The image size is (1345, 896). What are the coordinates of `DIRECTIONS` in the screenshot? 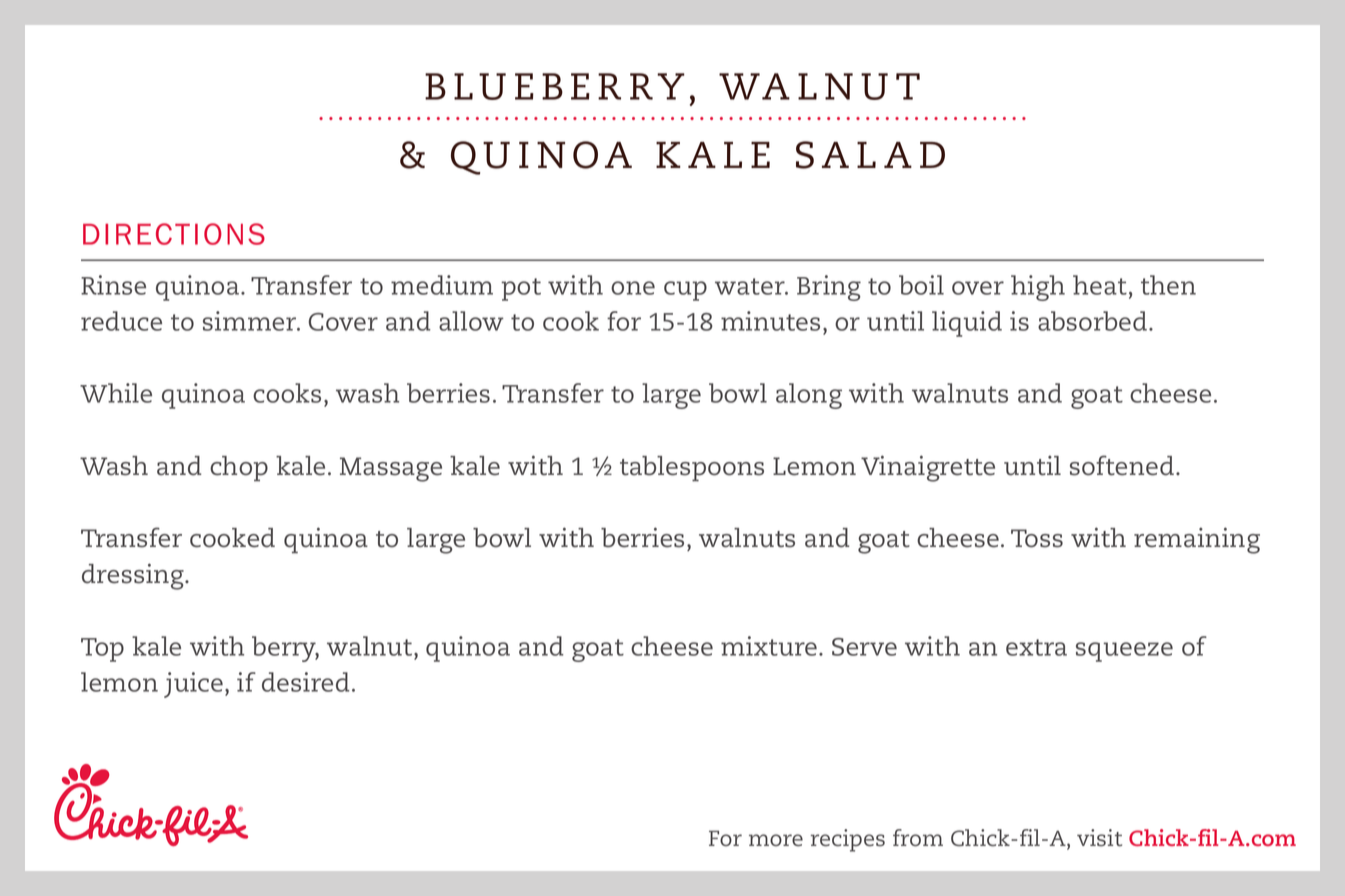 It's located at (174, 234).
